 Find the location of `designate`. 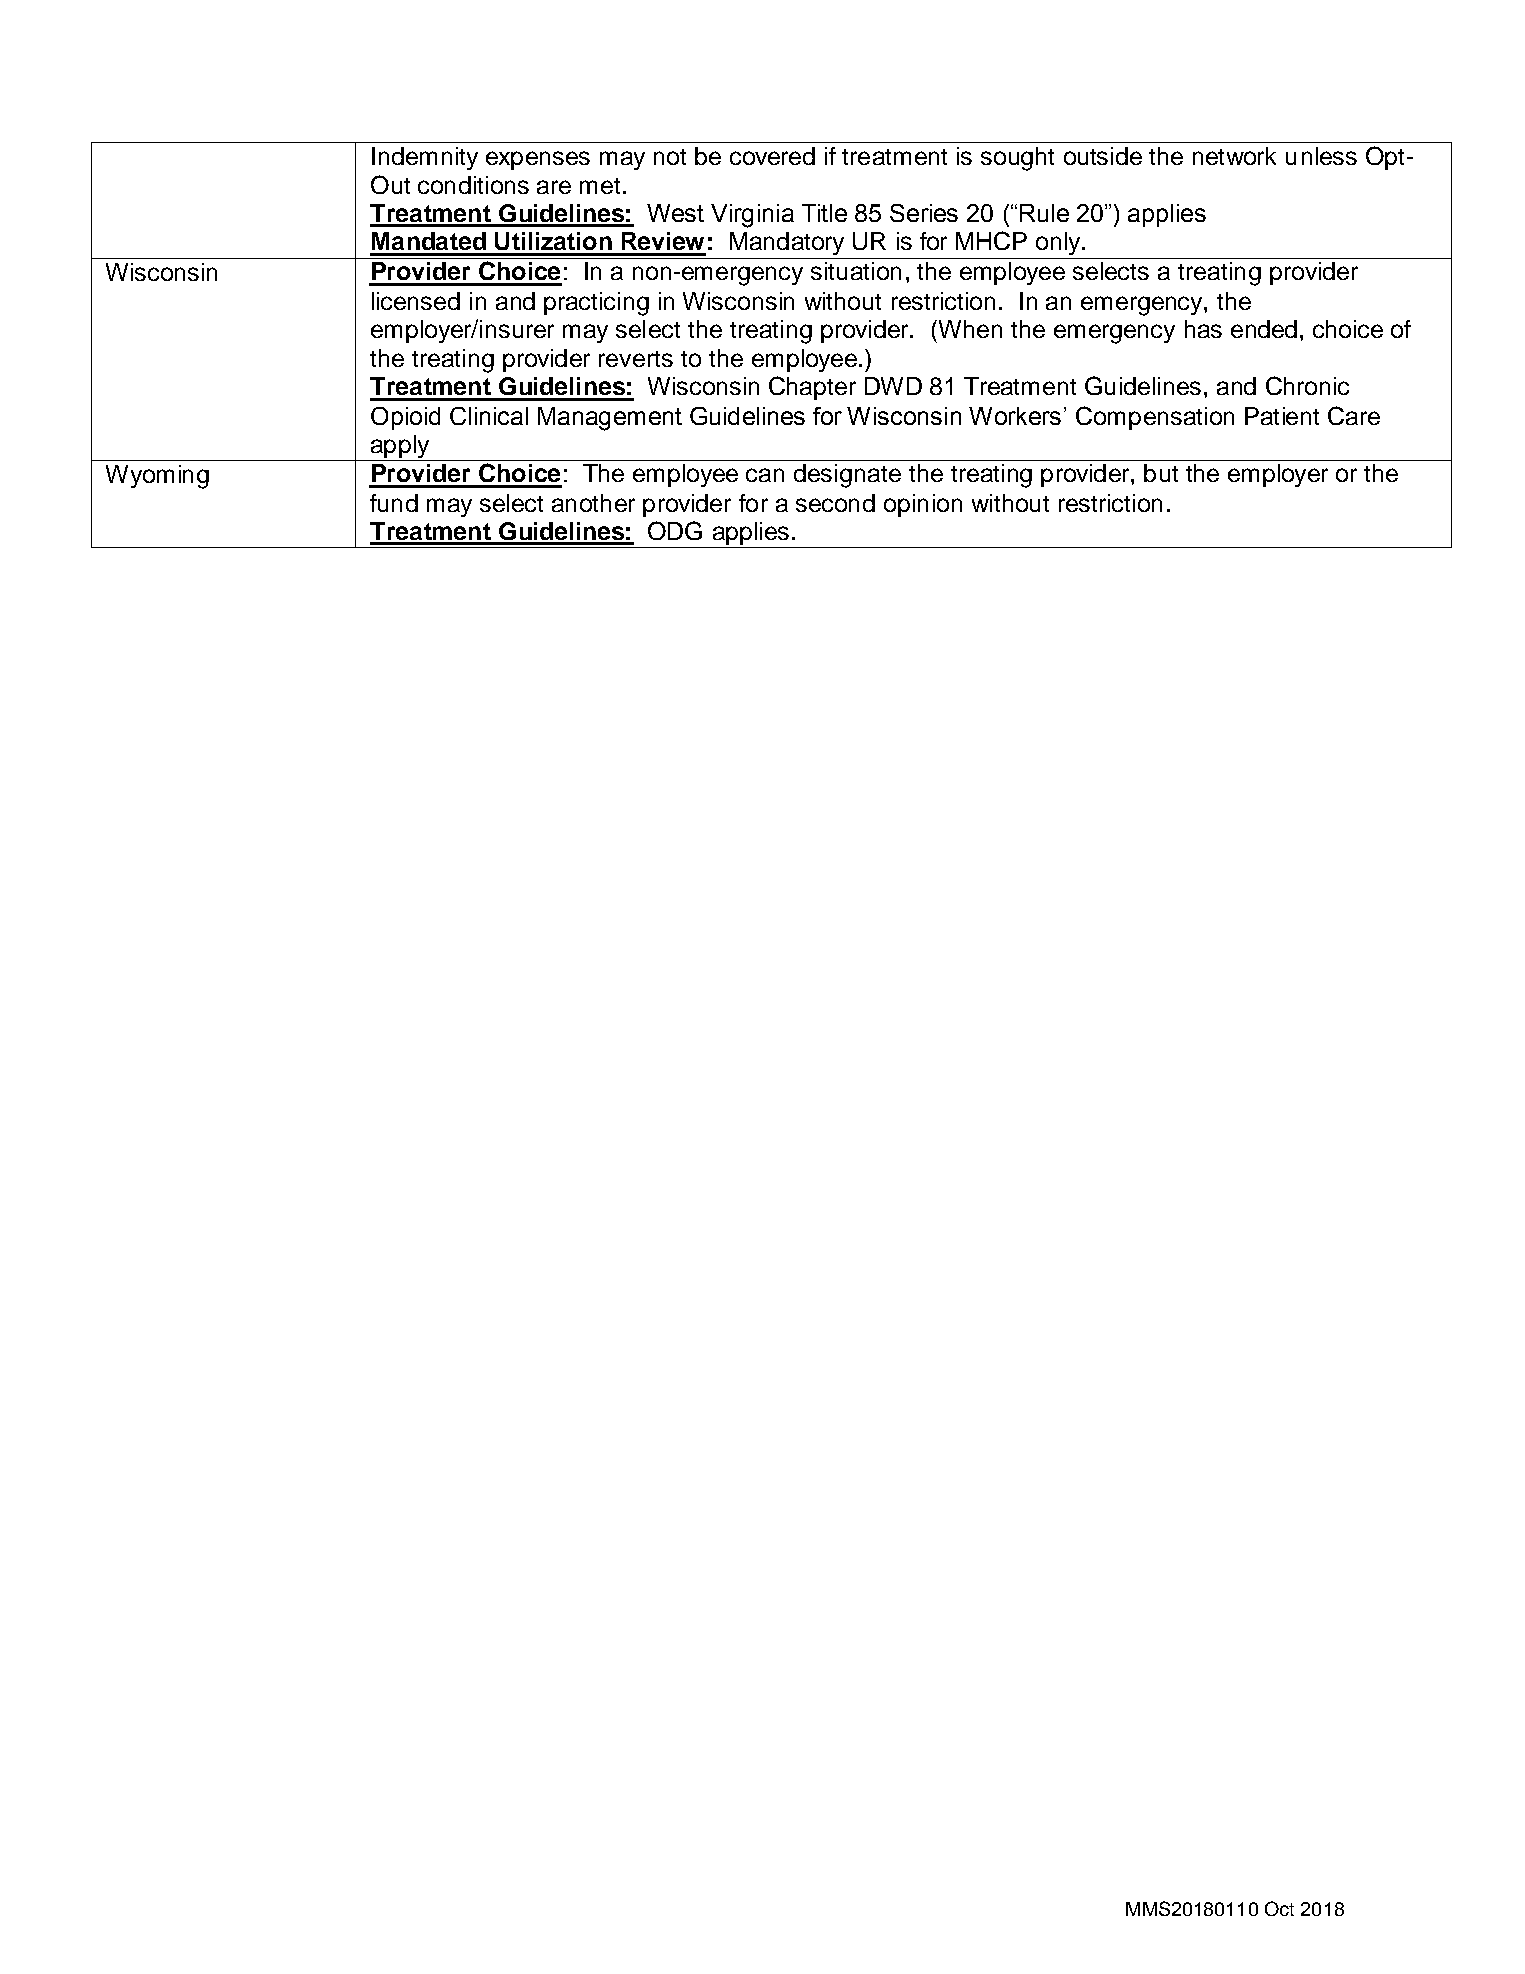

designate is located at coordinates (847, 476).
